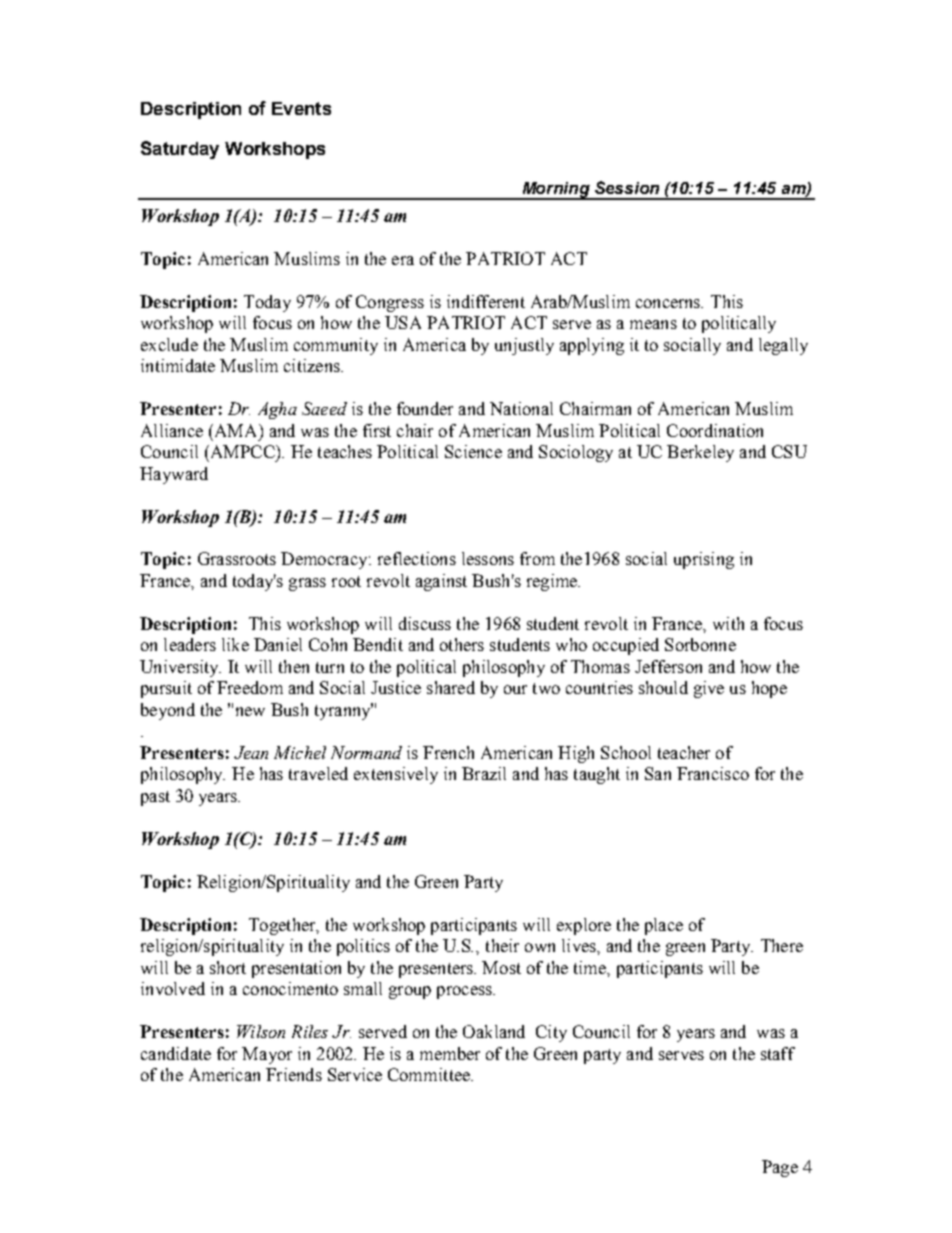  I want to click on Saturday, so click(180, 150).
